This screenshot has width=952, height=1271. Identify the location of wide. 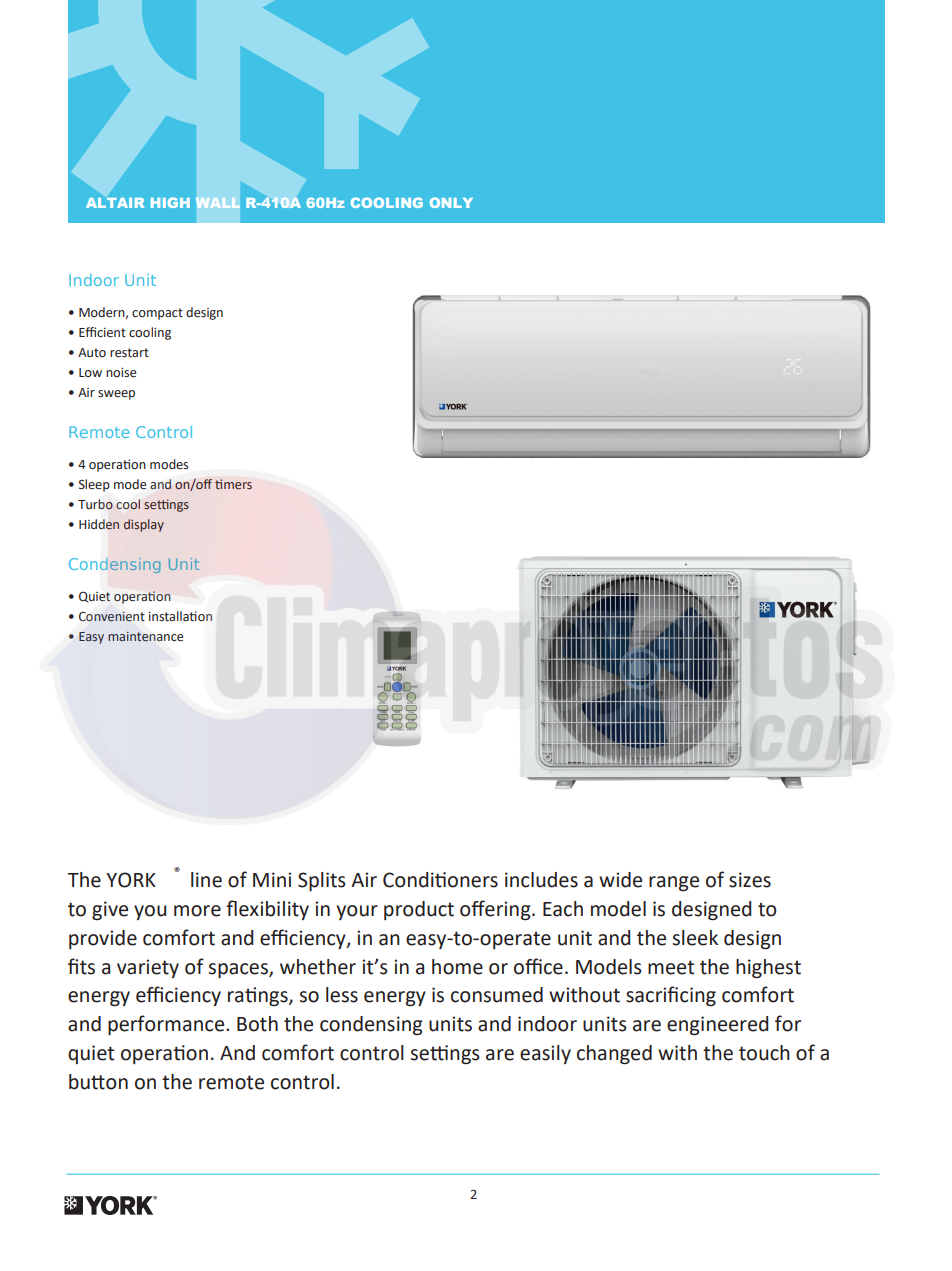
(620, 880).
